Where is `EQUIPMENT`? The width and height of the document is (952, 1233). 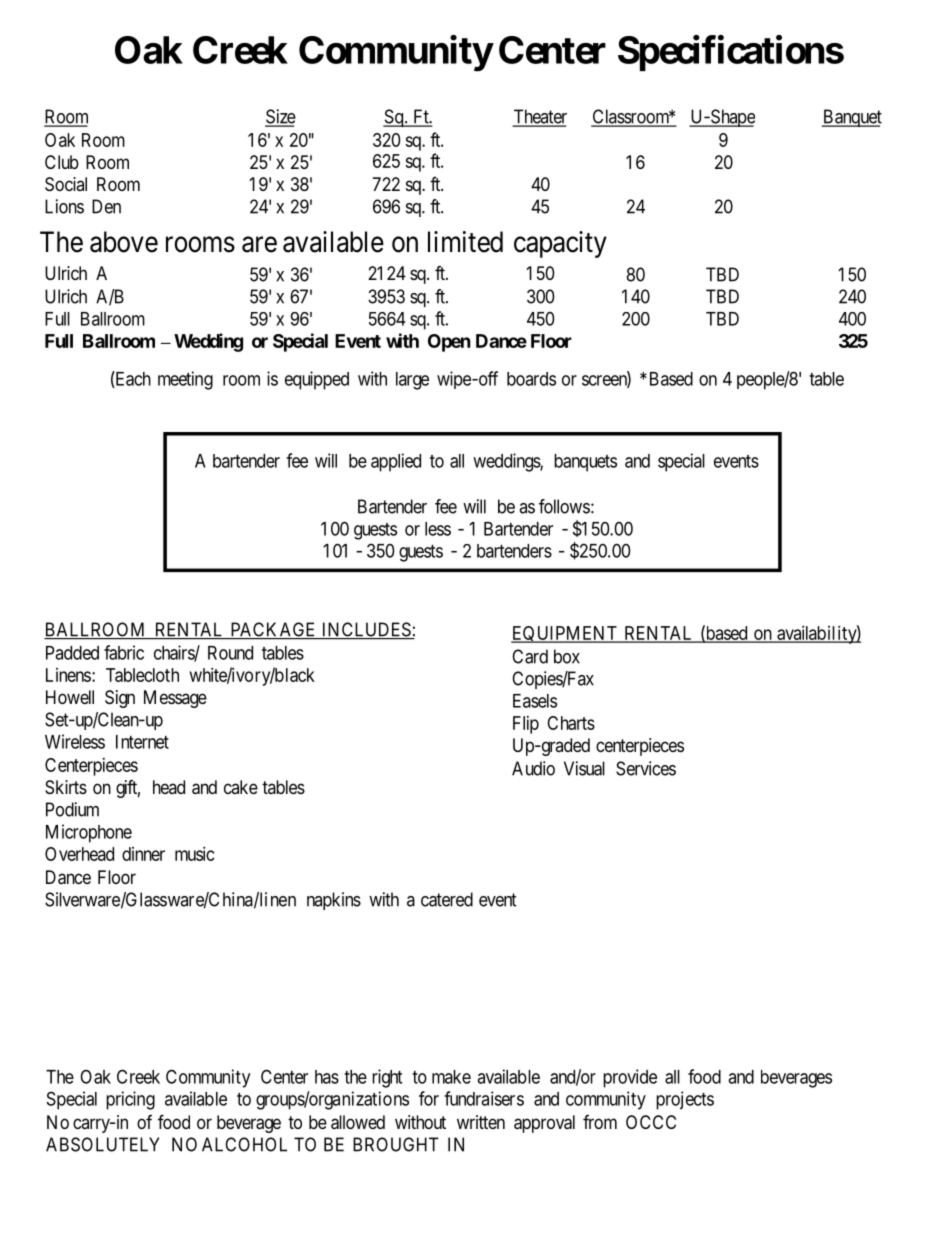
EQUIPMENT is located at coordinates (565, 634).
